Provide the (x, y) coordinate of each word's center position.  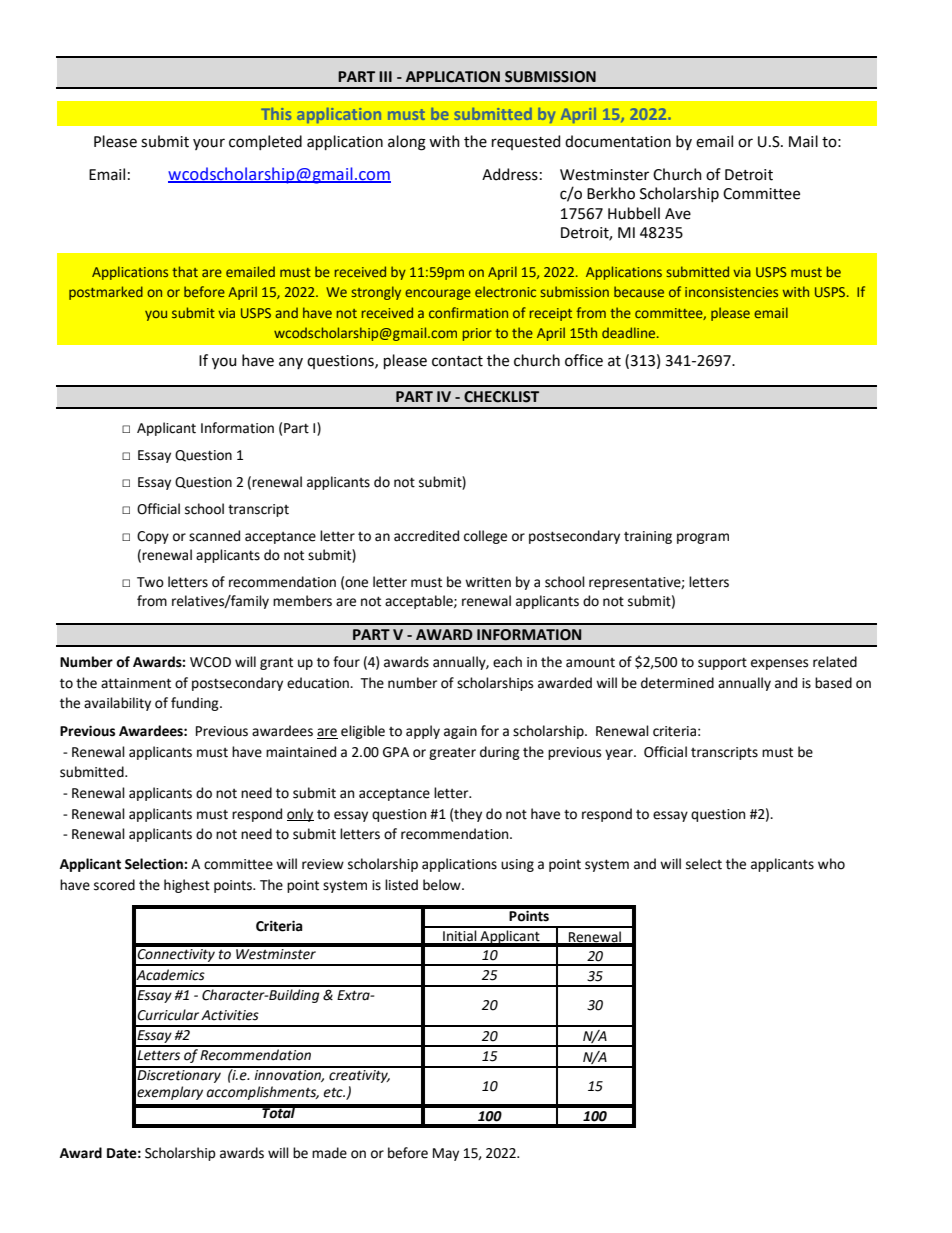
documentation (618, 141)
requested (526, 142)
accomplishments (263, 1093)
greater (452, 753)
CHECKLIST (501, 397)
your (209, 144)
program (703, 538)
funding (196, 704)
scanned (214, 536)
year (620, 754)
